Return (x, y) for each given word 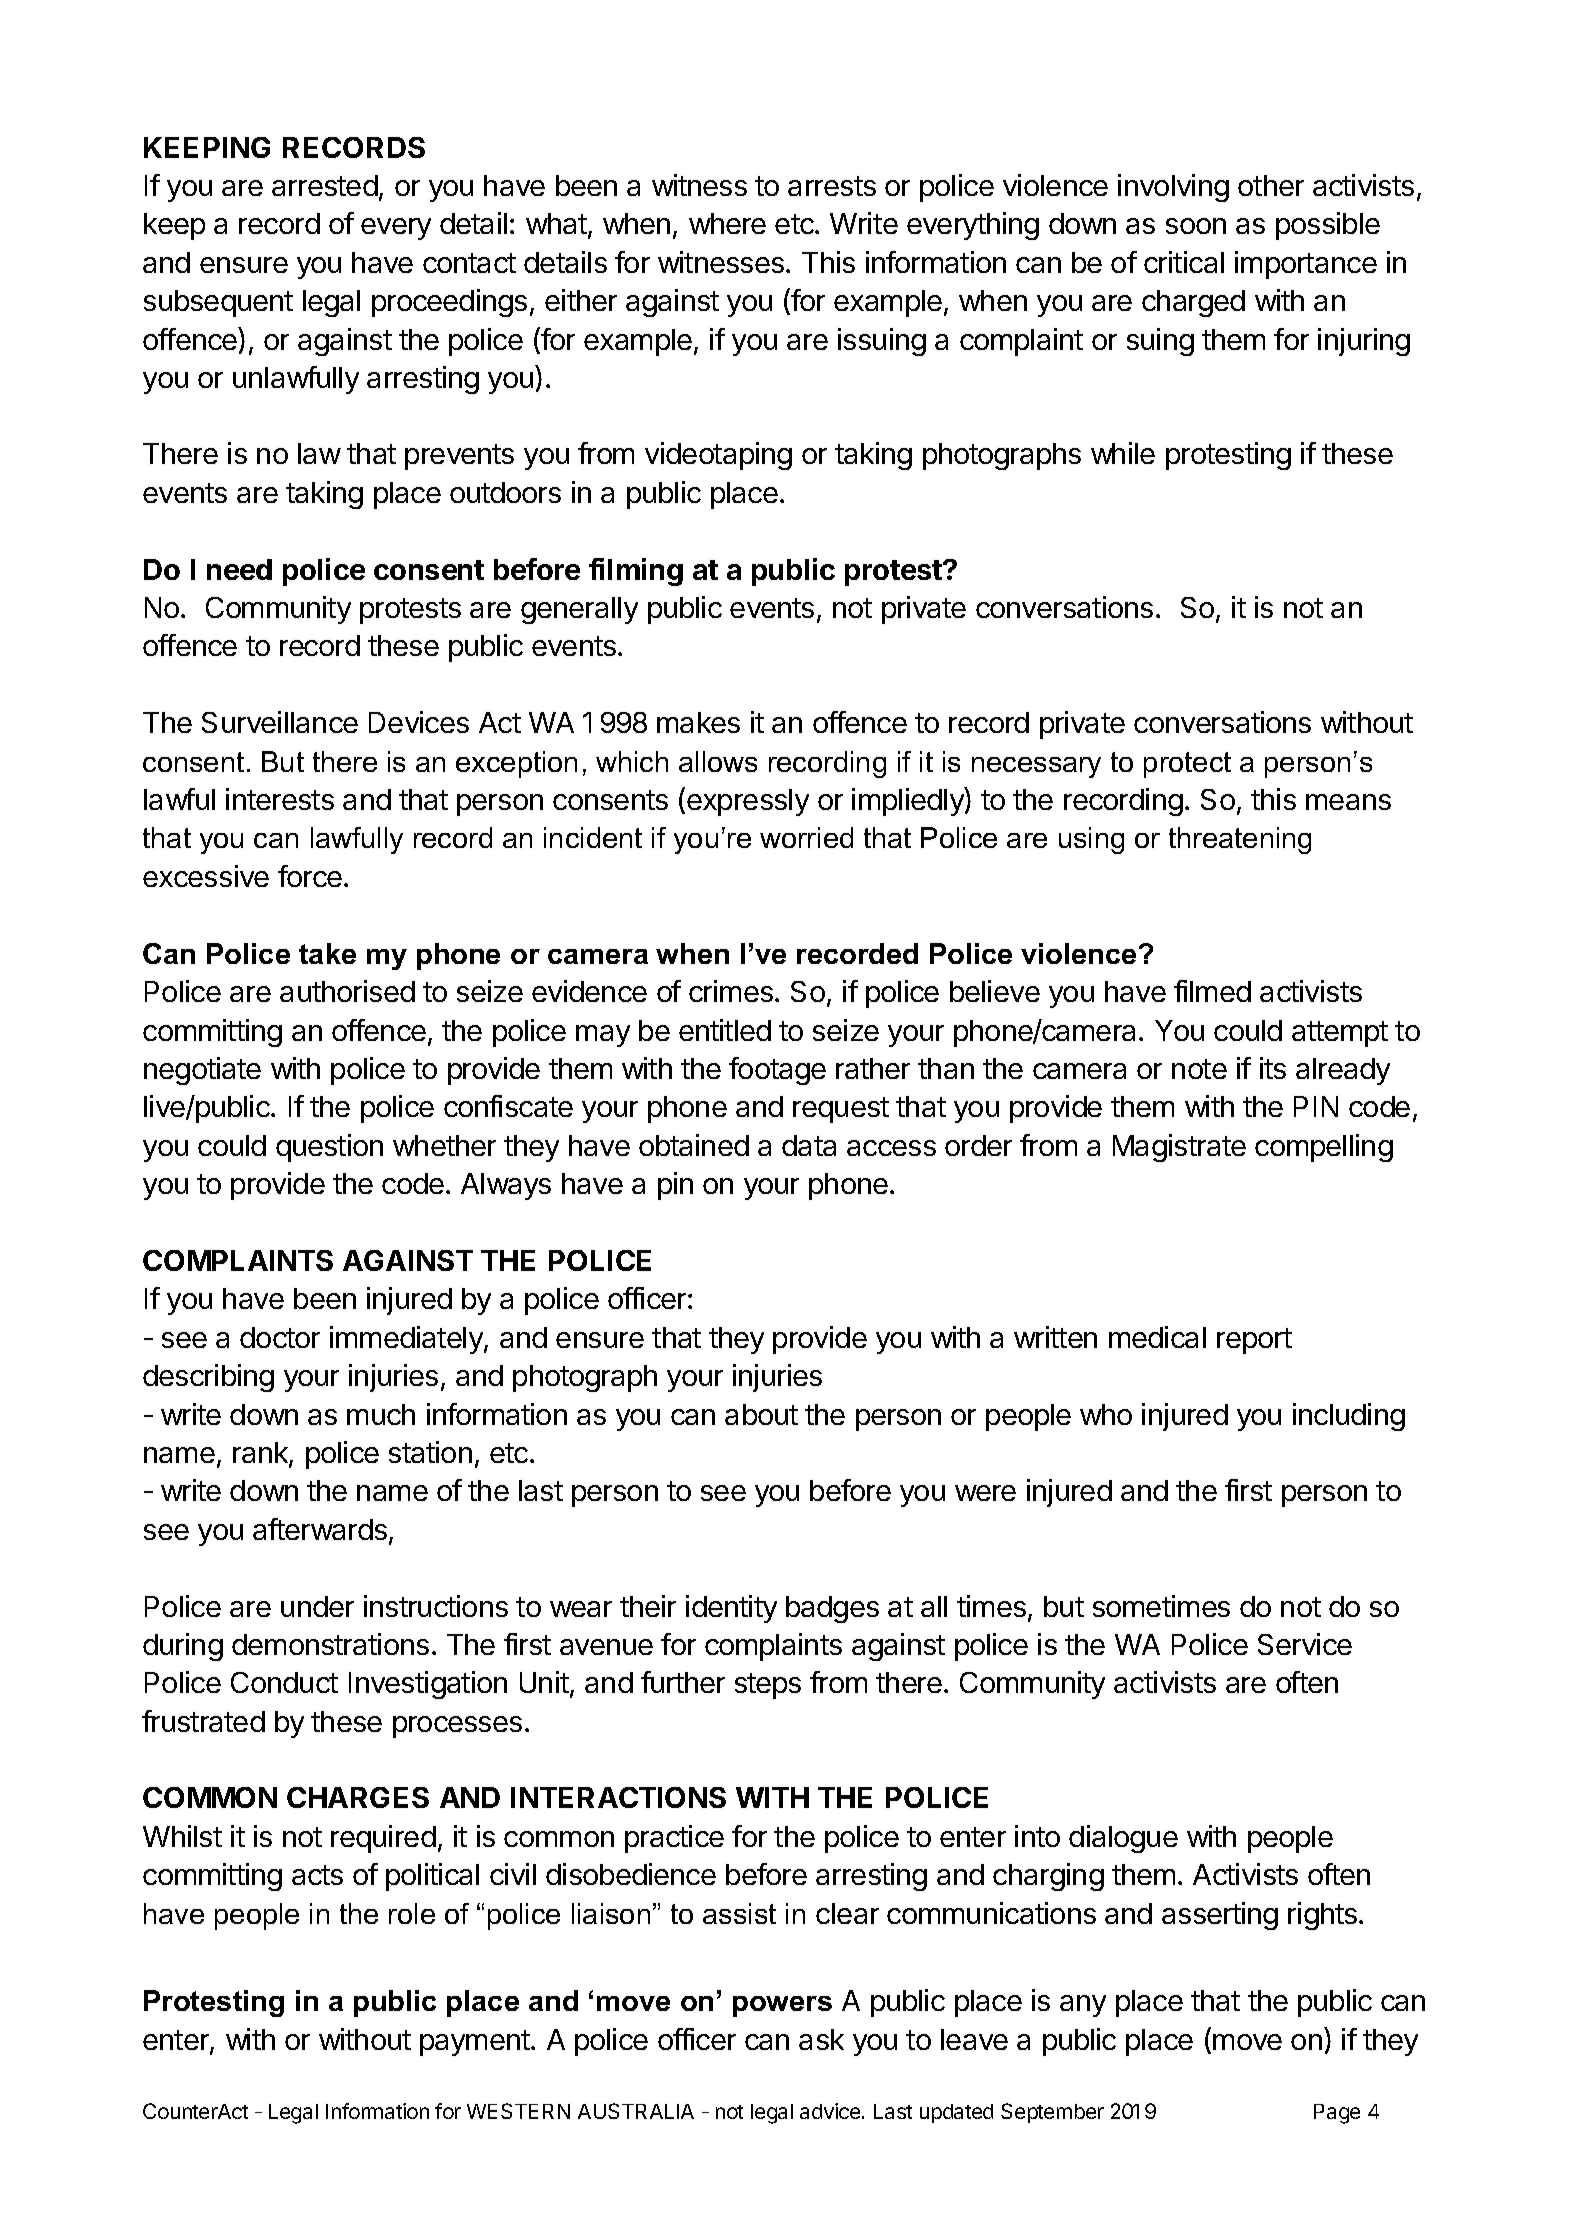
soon (1196, 226)
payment (476, 2043)
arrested (325, 185)
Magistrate (1179, 1148)
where (727, 223)
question (329, 1148)
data (809, 1145)
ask (821, 2039)
